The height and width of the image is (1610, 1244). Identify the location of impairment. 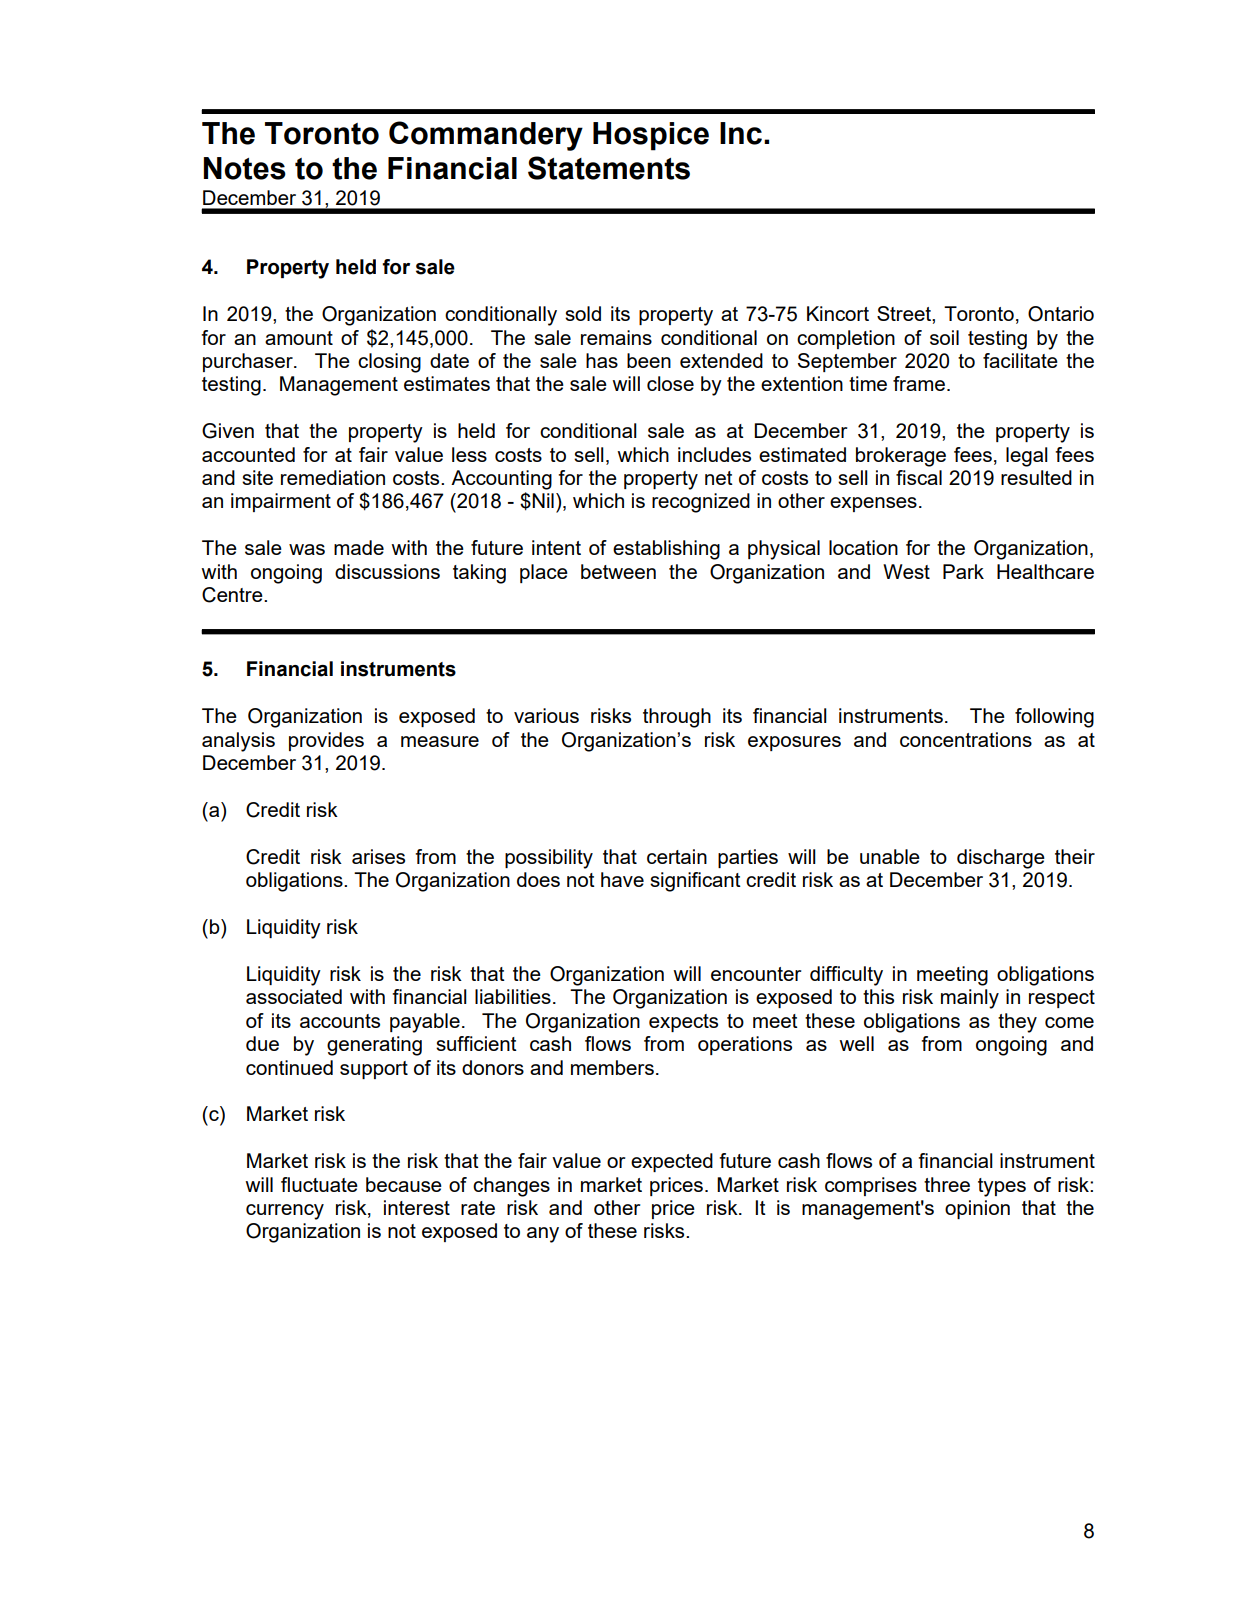
(281, 502).
